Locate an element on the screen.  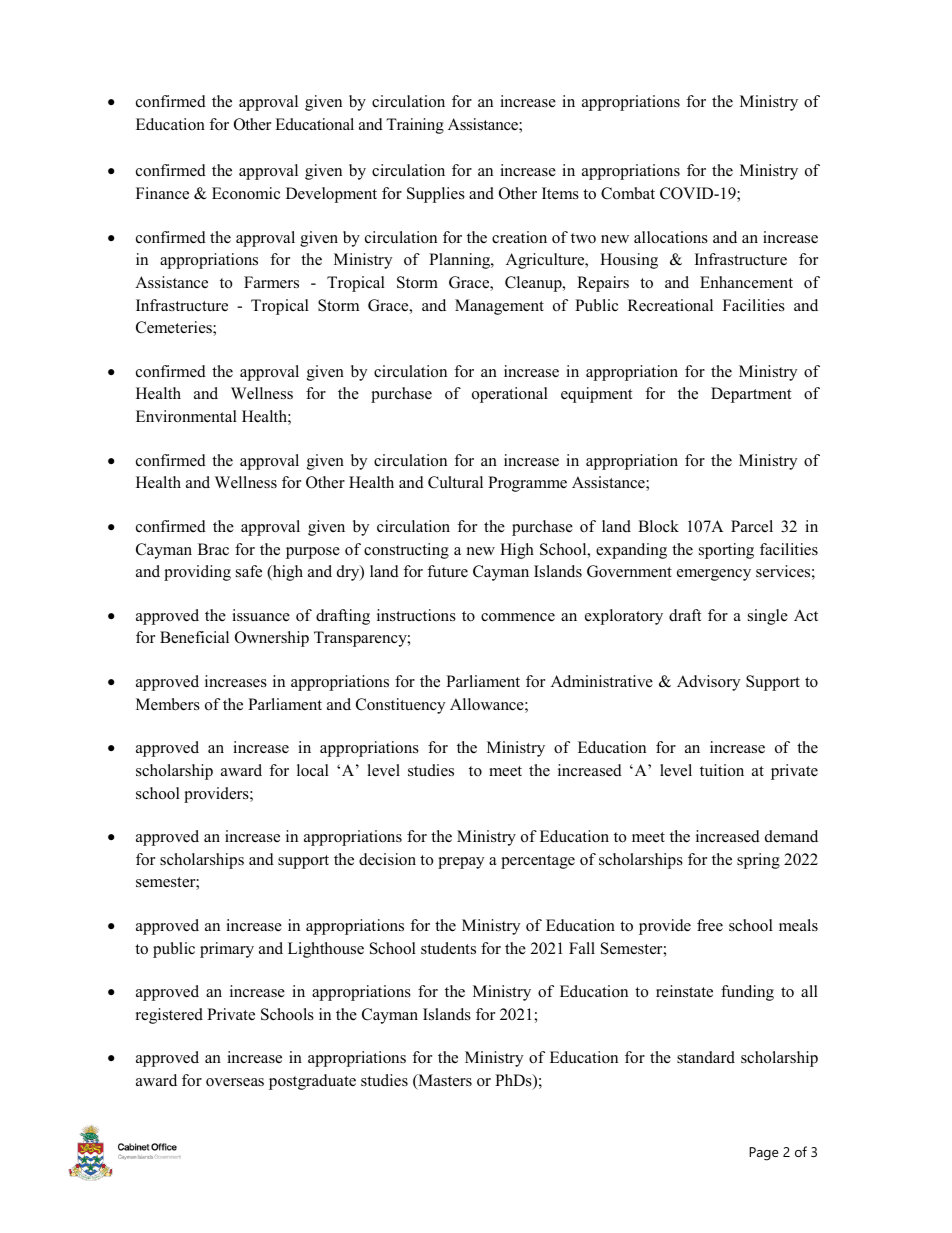
students is located at coordinates (448, 948).
